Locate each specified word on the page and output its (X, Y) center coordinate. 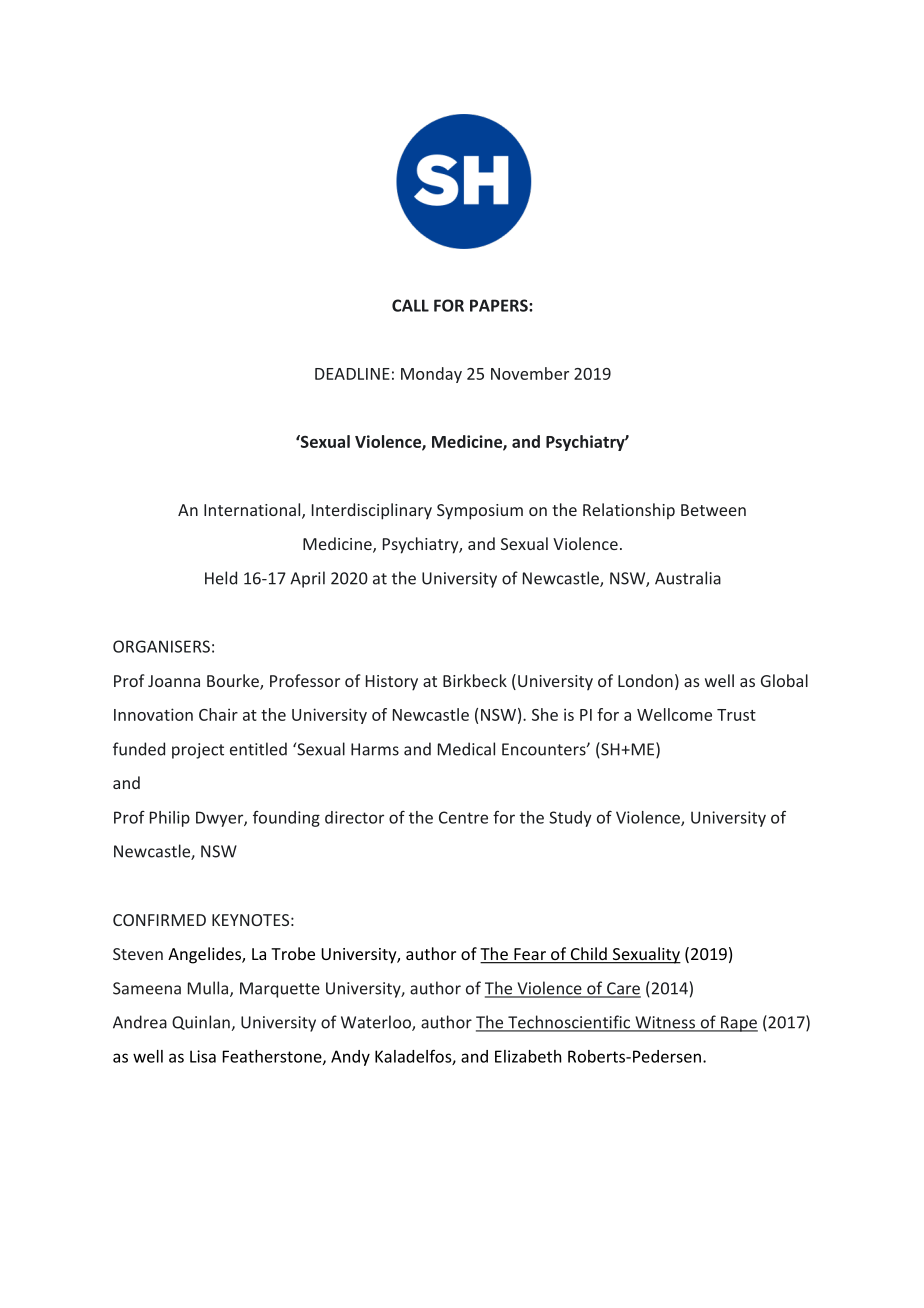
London (645, 680)
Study (570, 819)
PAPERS (500, 305)
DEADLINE (352, 374)
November (530, 373)
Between (713, 510)
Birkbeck (475, 680)
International (253, 511)
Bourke (234, 682)
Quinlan (201, 1022)
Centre (463, 817)
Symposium (480, 512)
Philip (170, 819)
